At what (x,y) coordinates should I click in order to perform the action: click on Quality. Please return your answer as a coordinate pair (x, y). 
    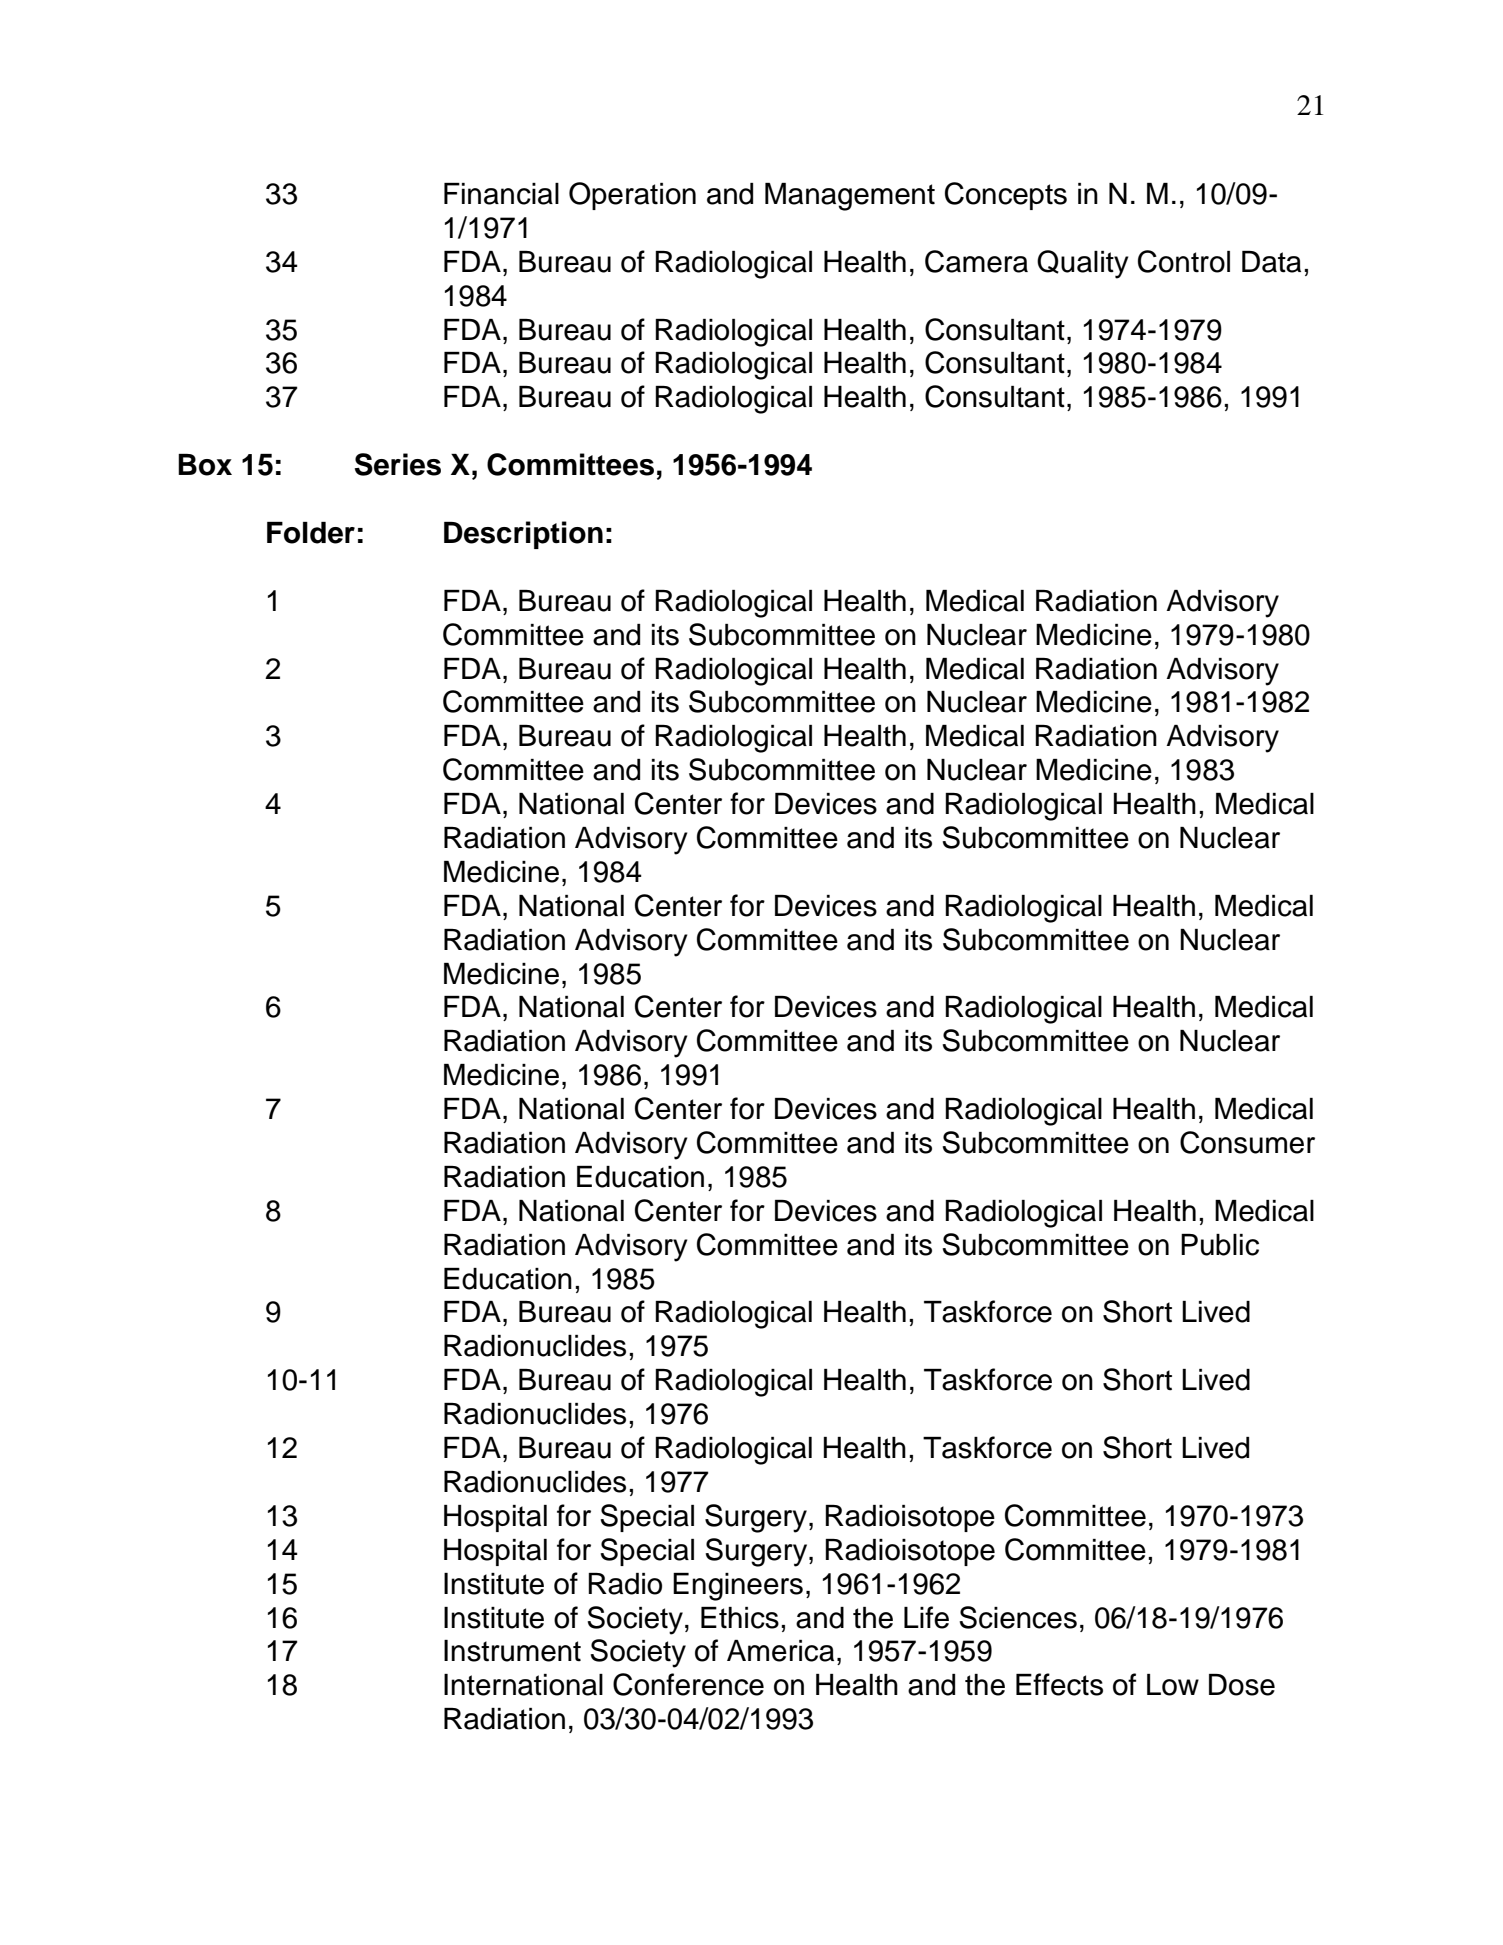
    Looking at the image, I should click on (1083, 264).
